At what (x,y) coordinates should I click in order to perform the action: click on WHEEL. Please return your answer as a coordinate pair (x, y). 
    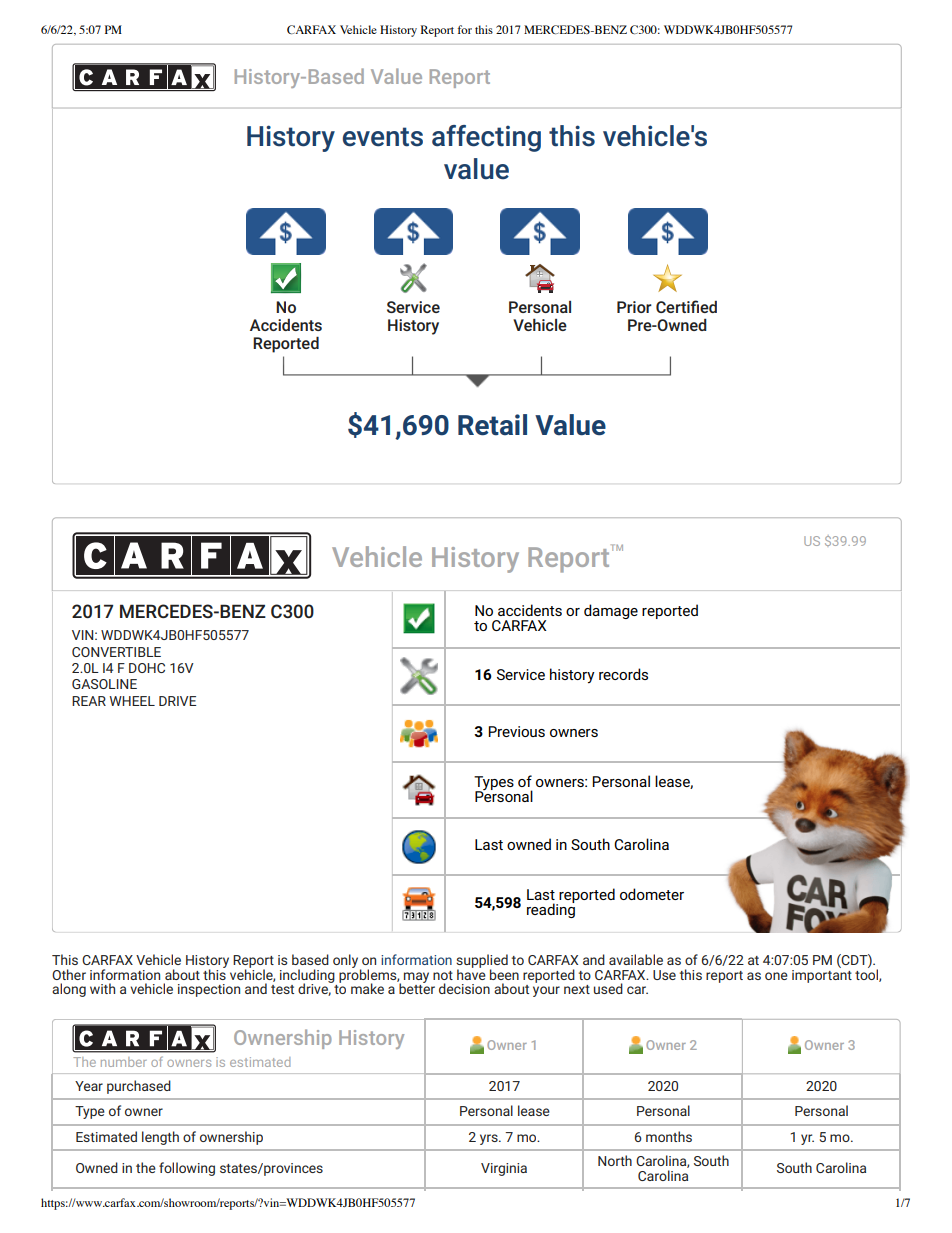
    Looking at the image, I should click on (132, 701).
